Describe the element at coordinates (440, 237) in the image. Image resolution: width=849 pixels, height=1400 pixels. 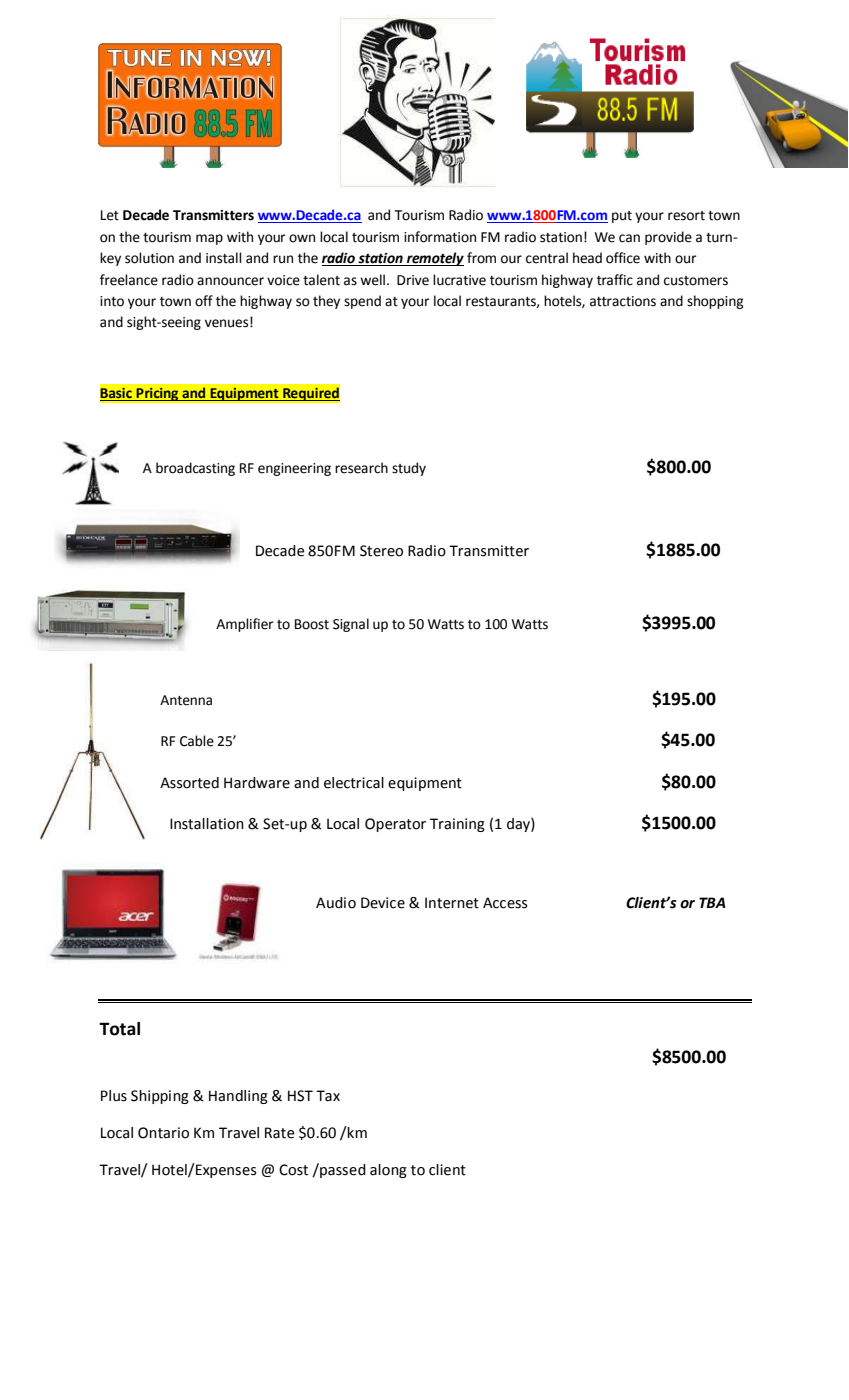
I see `information` at that location.
